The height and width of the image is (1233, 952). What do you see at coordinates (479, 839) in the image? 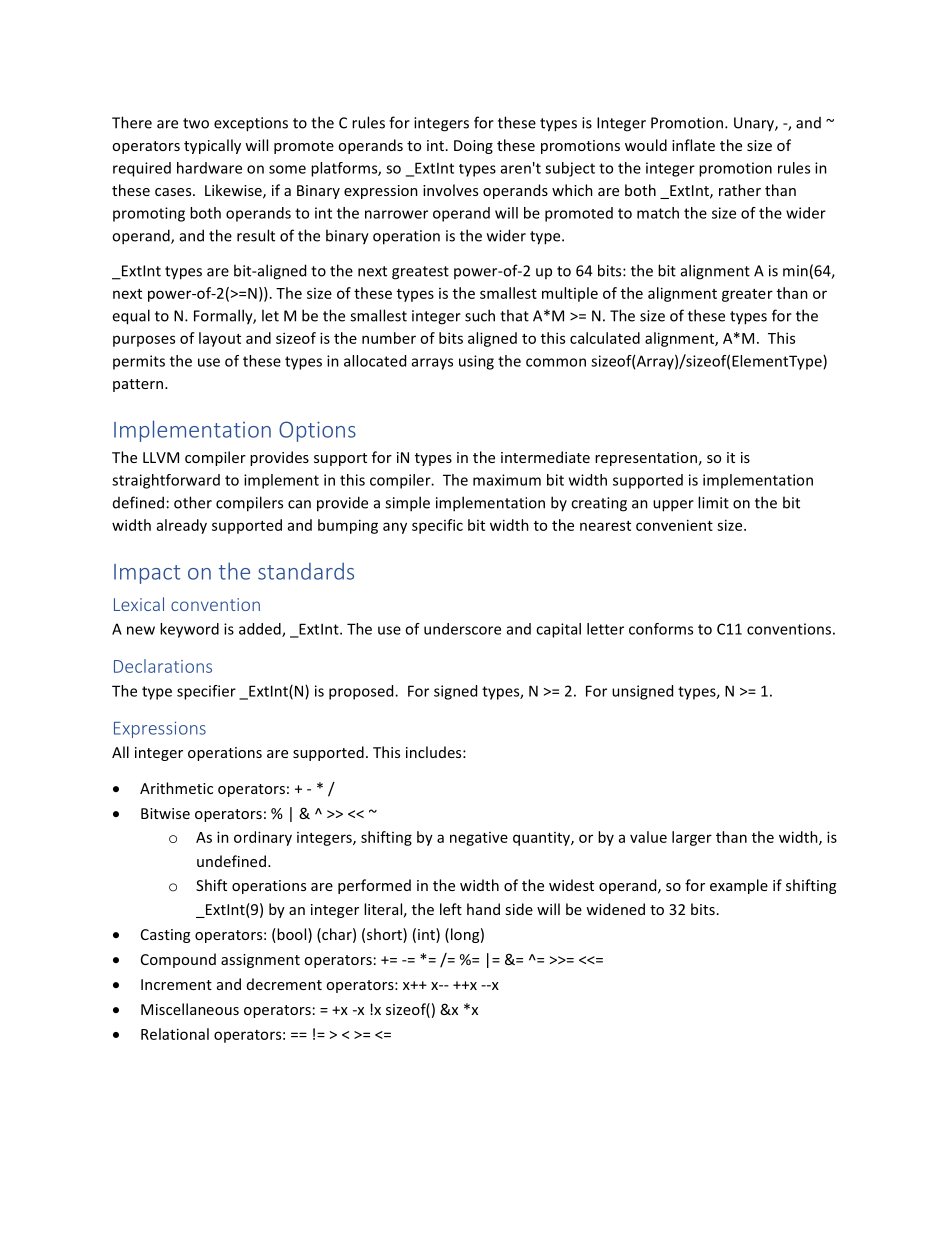
I see `negative` at bounding box center [479, 839].
